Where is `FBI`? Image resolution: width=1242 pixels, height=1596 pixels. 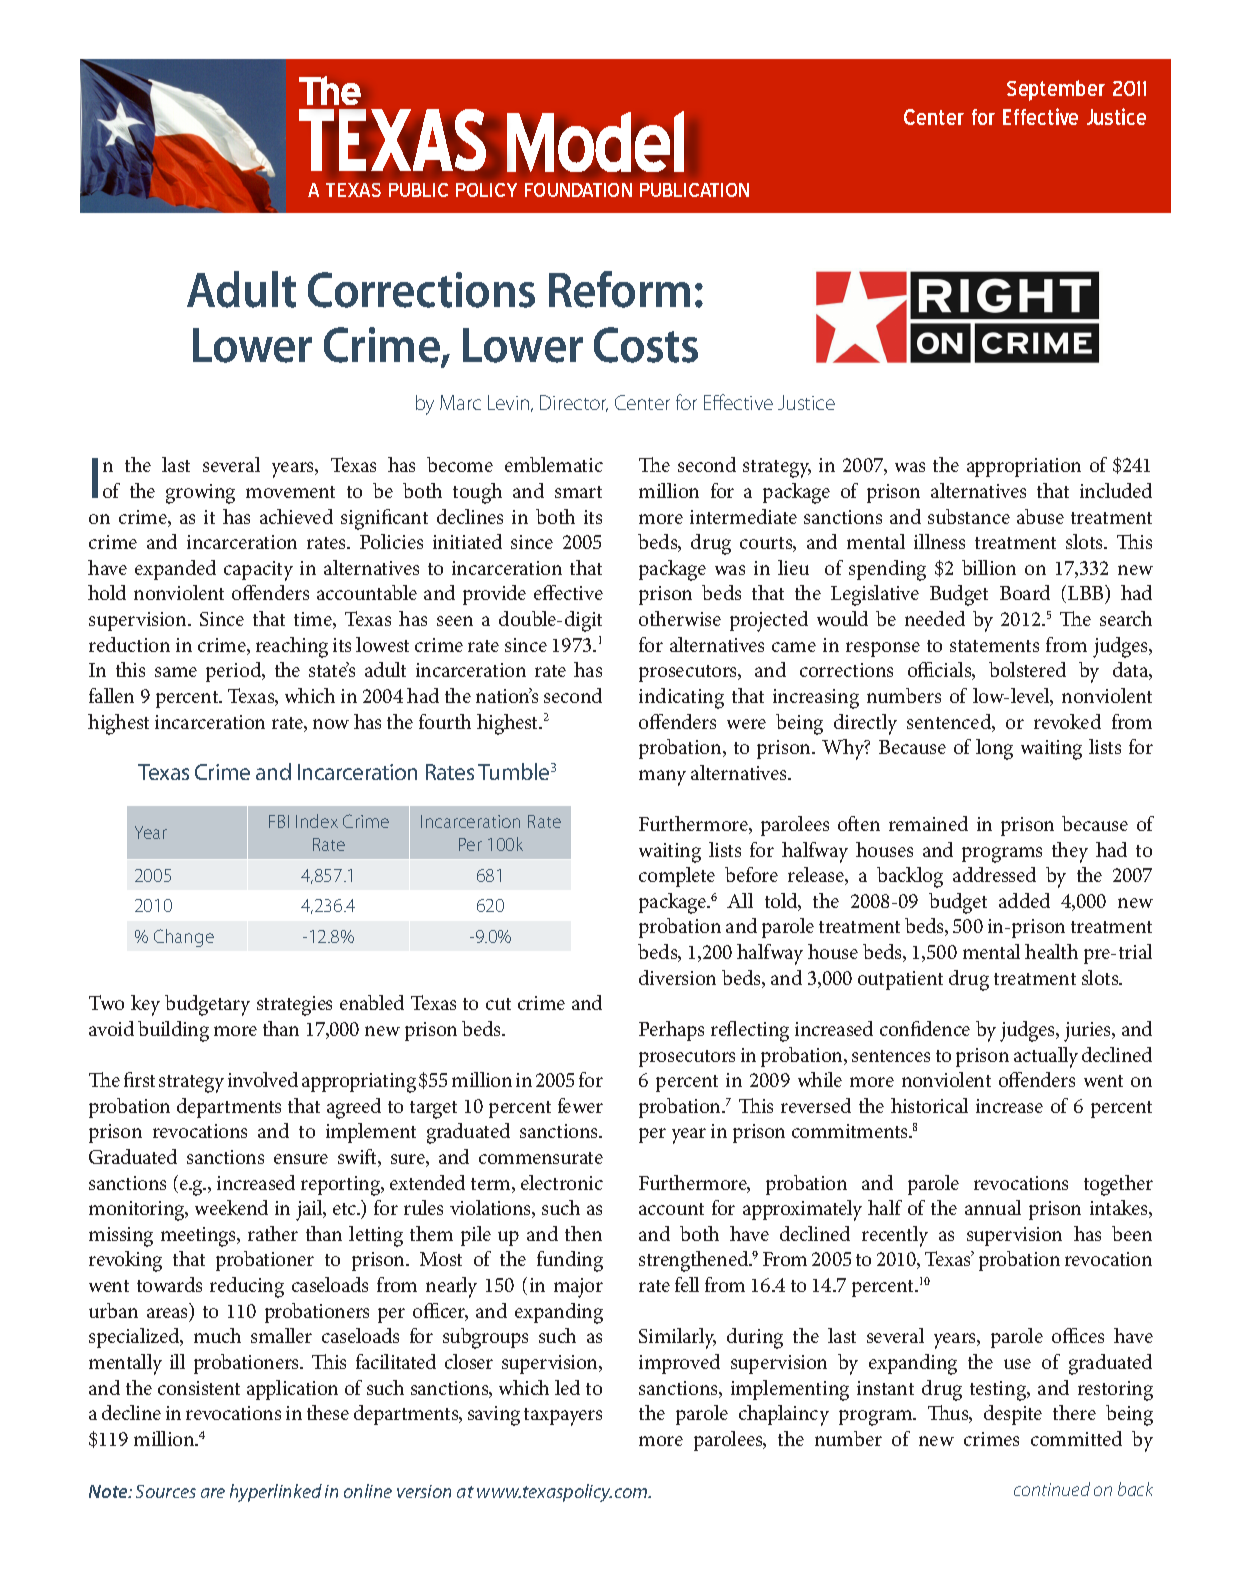
FBI is located at coordinates (279, 821).
